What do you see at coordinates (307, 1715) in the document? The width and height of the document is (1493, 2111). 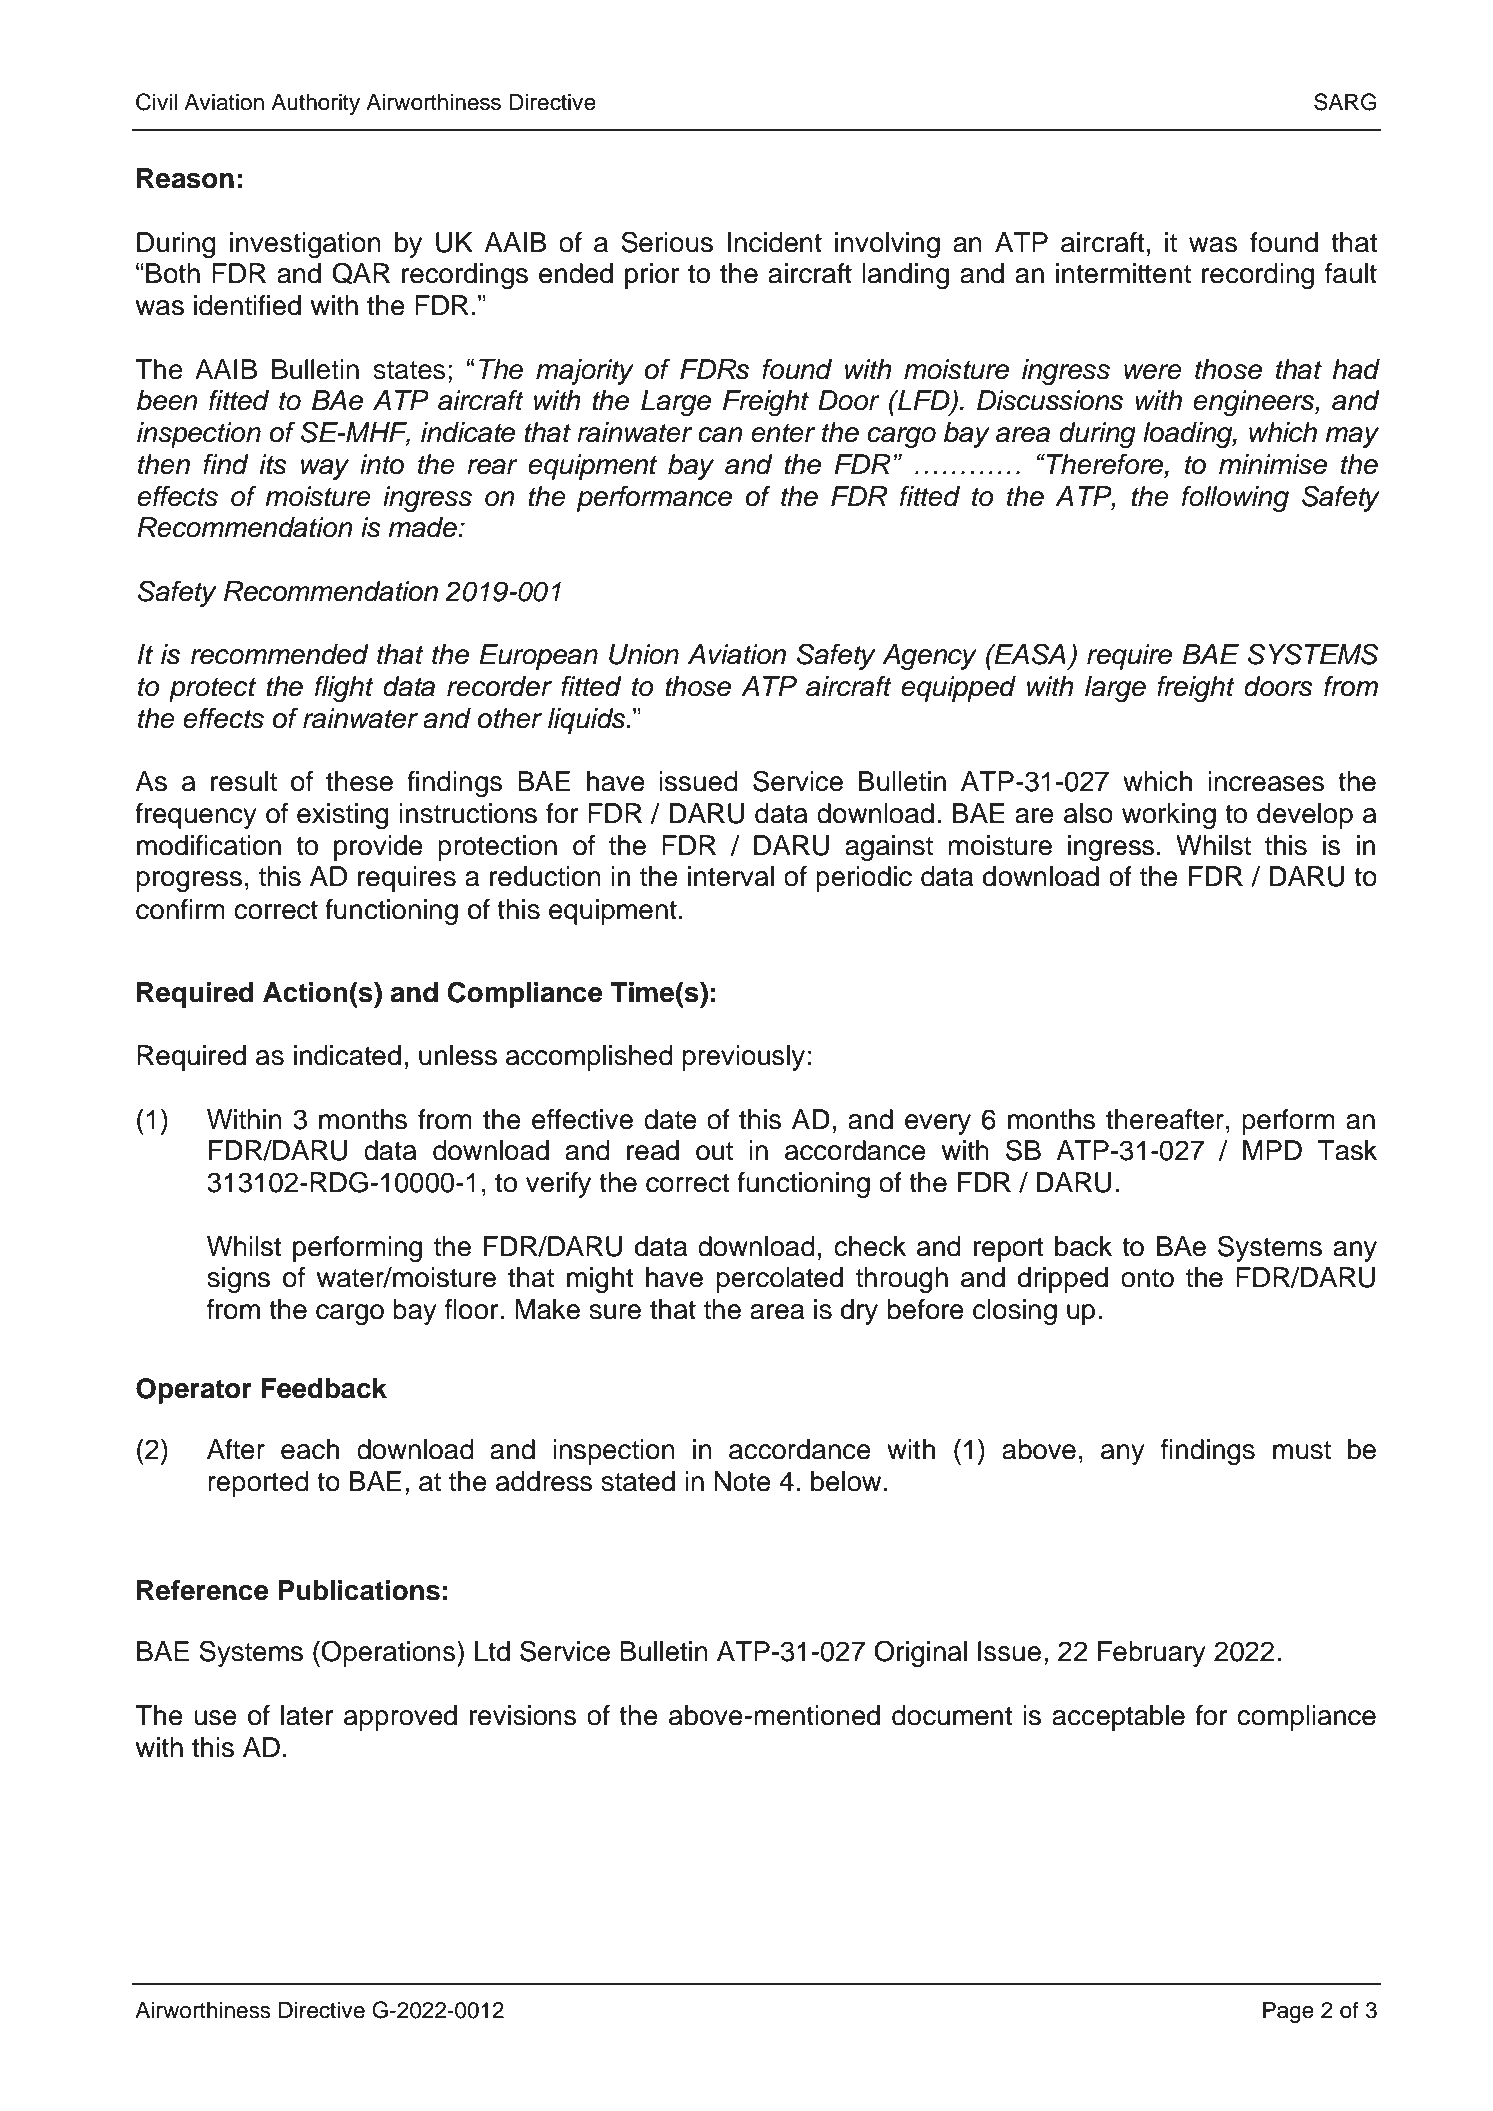 I see `later` at bounding box center [307, 1715].
